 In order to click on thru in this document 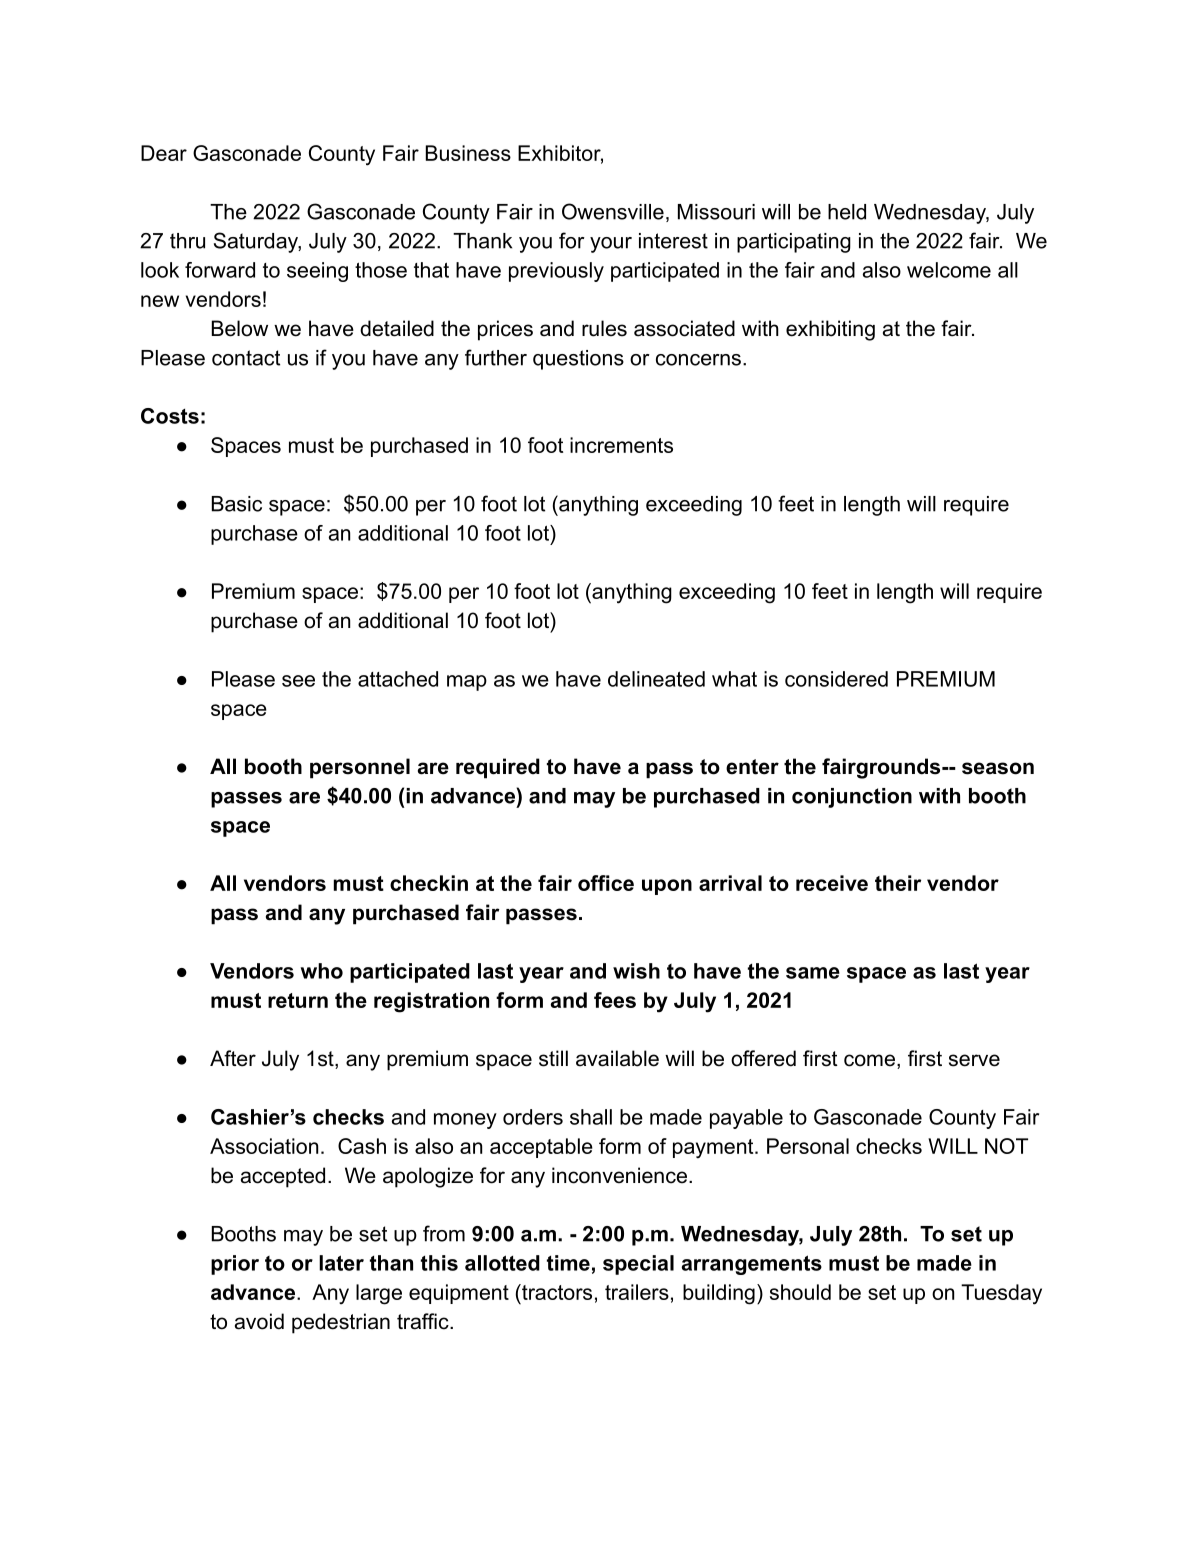, I will do `click(187, 241)`.
